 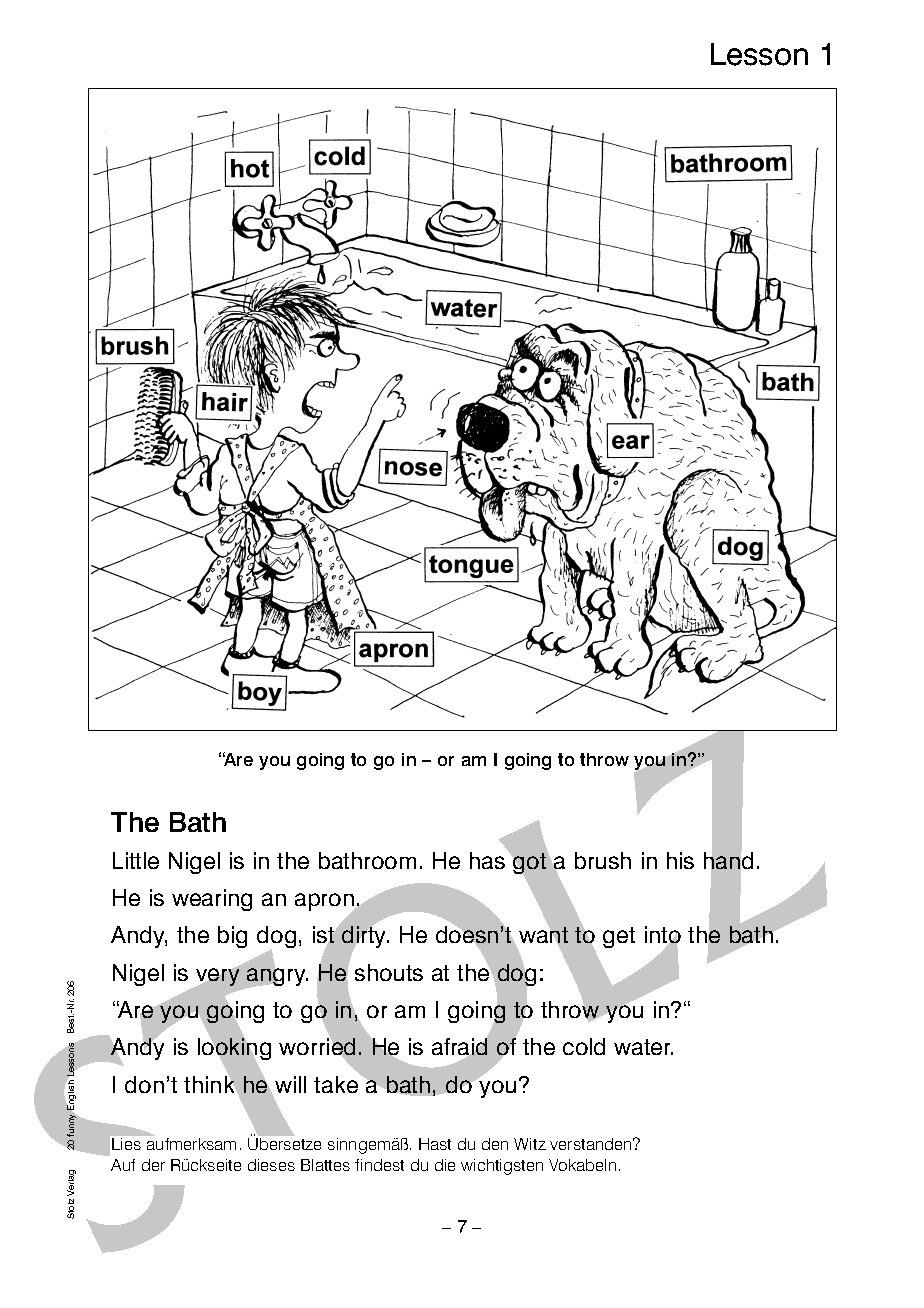 What do you see at coordinates (379, 1165) in the screenshot?
I see `findest` at bounding box center [379, 1165].
